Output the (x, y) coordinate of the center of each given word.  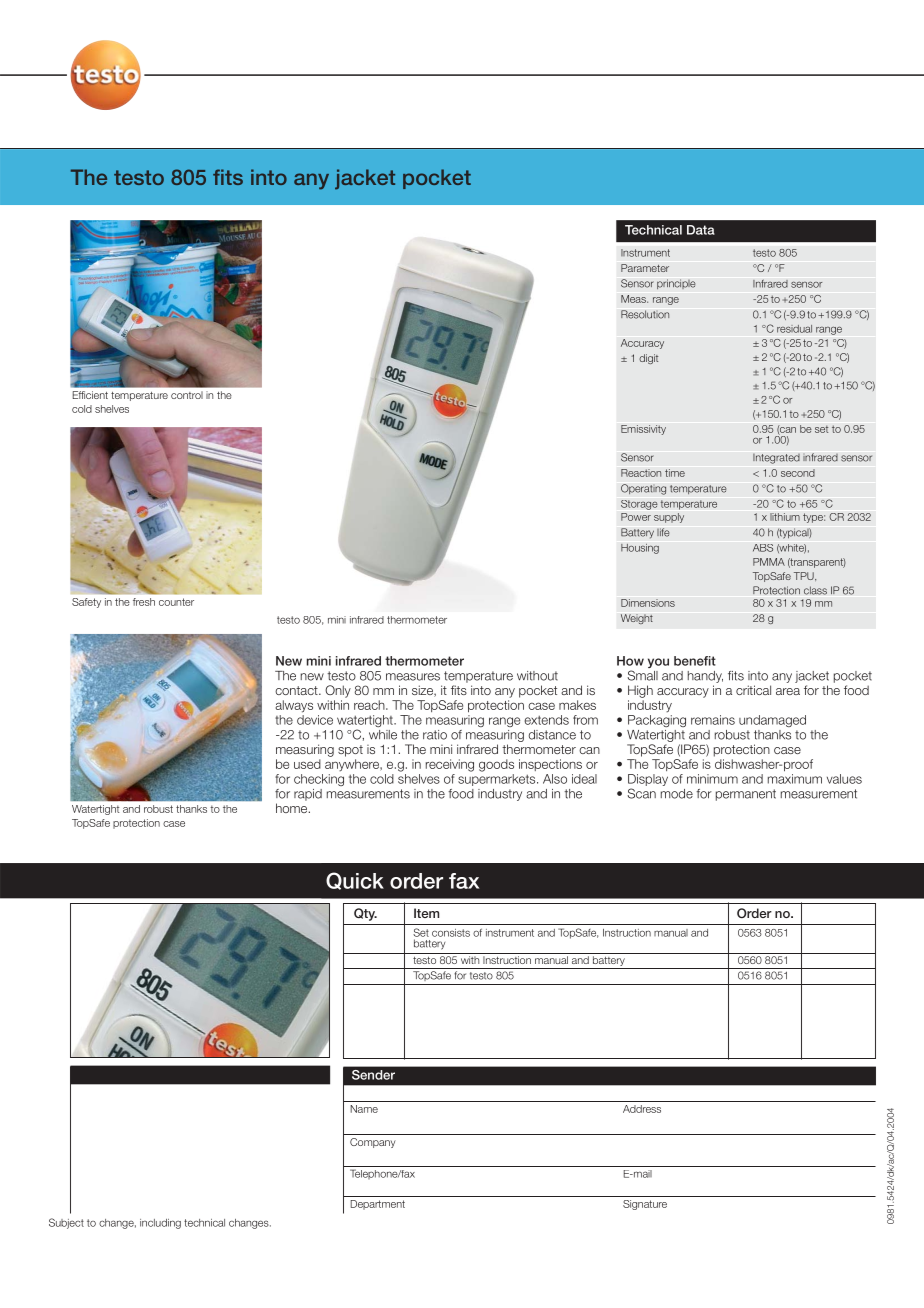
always (294, 706)
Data (701, 230)
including (160, 1224)
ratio (435, 735)
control (187, 395)
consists (451, 933)
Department (378, 1205)
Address (642, 1109)
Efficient (90, 395)
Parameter (645, 268)
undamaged (772, 721)
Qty (365, 914)
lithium (785, 517)
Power (636, 517)
